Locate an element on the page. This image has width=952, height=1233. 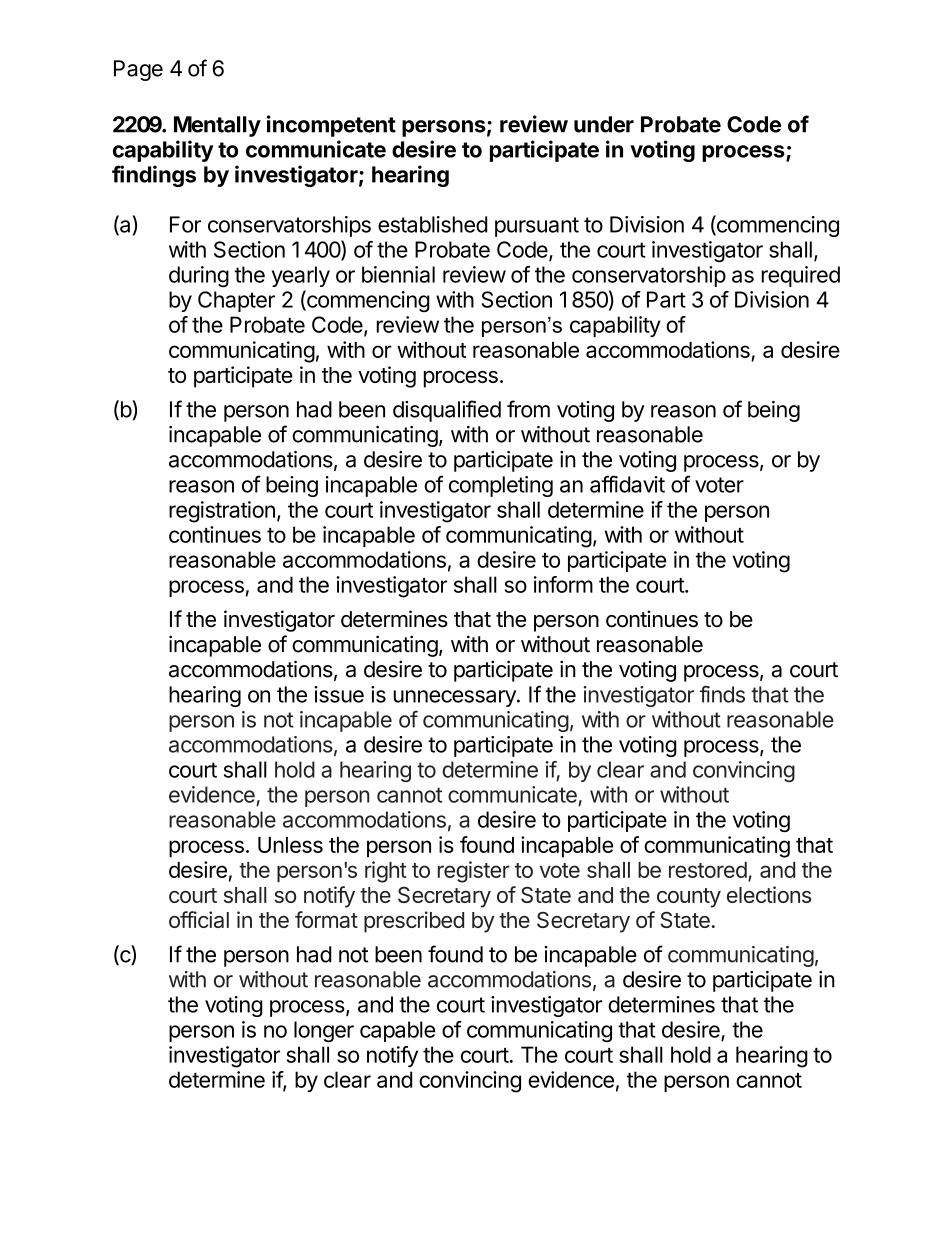
county is located at coordinates (689, 898).
